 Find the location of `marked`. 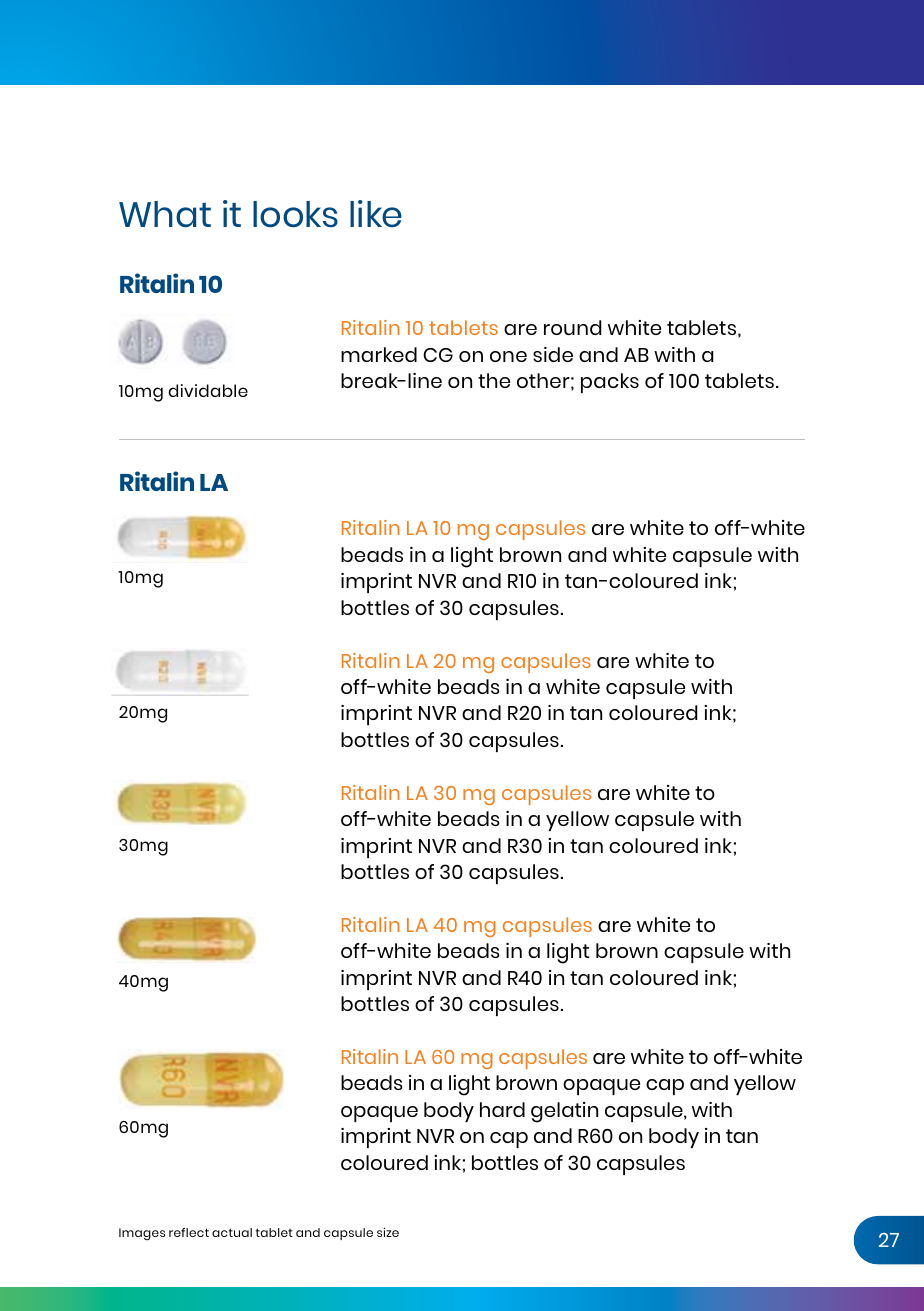

marked is located at coordinates (379, 354).
